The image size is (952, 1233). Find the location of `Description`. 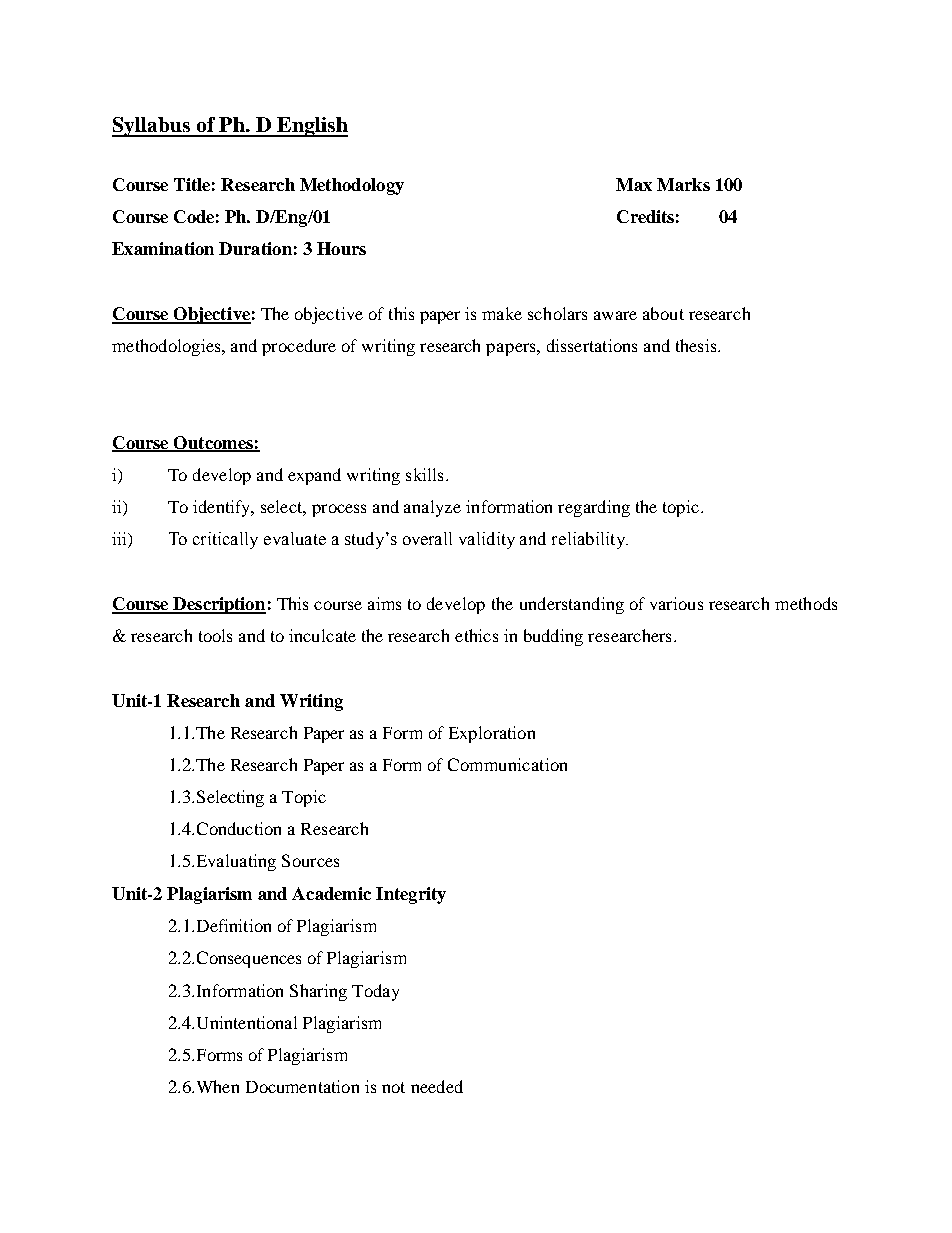

Description is located at coordinates (218, 605).
